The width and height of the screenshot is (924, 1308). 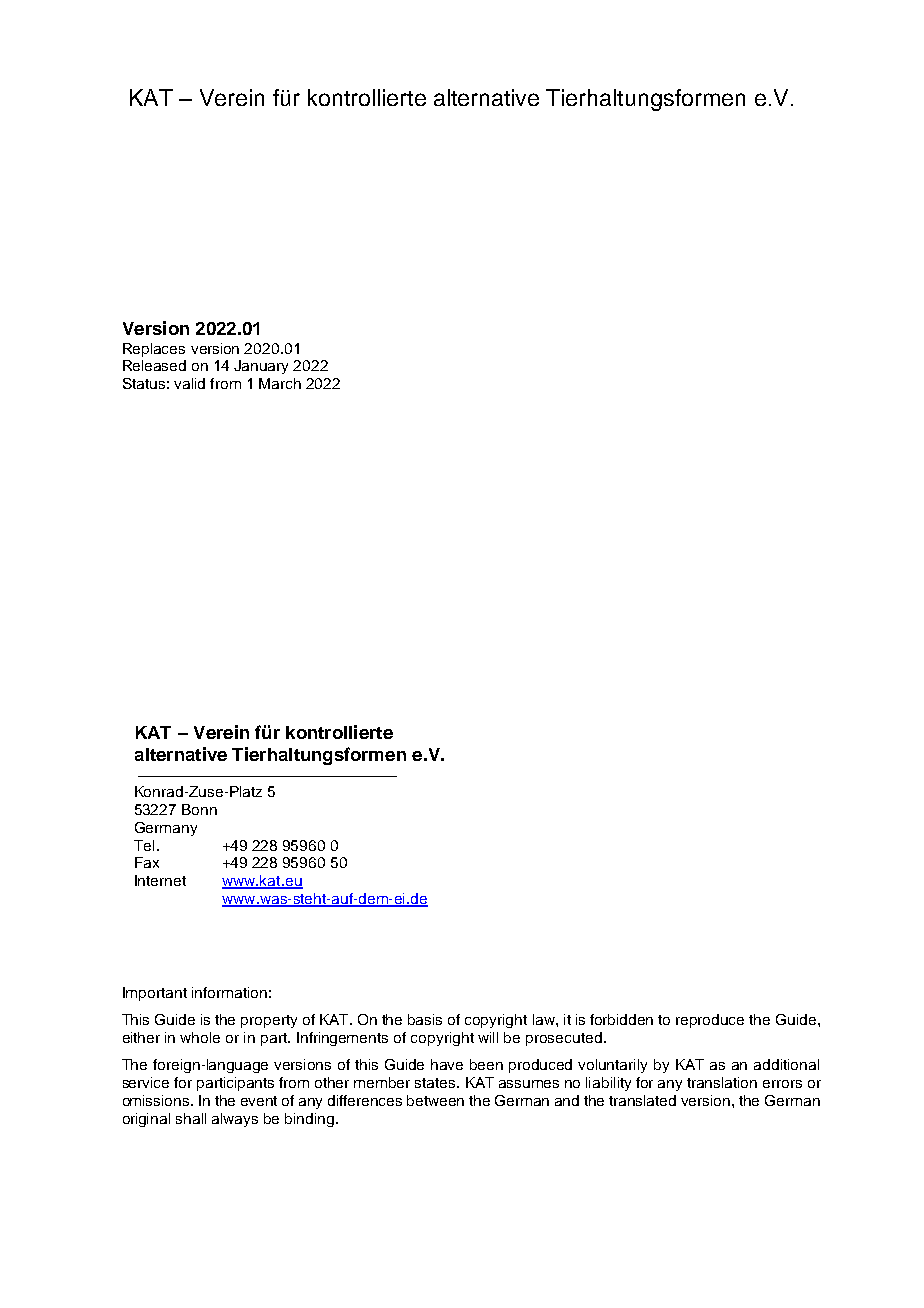 I want to click on forbidden, so click(x=621, y=1019).
